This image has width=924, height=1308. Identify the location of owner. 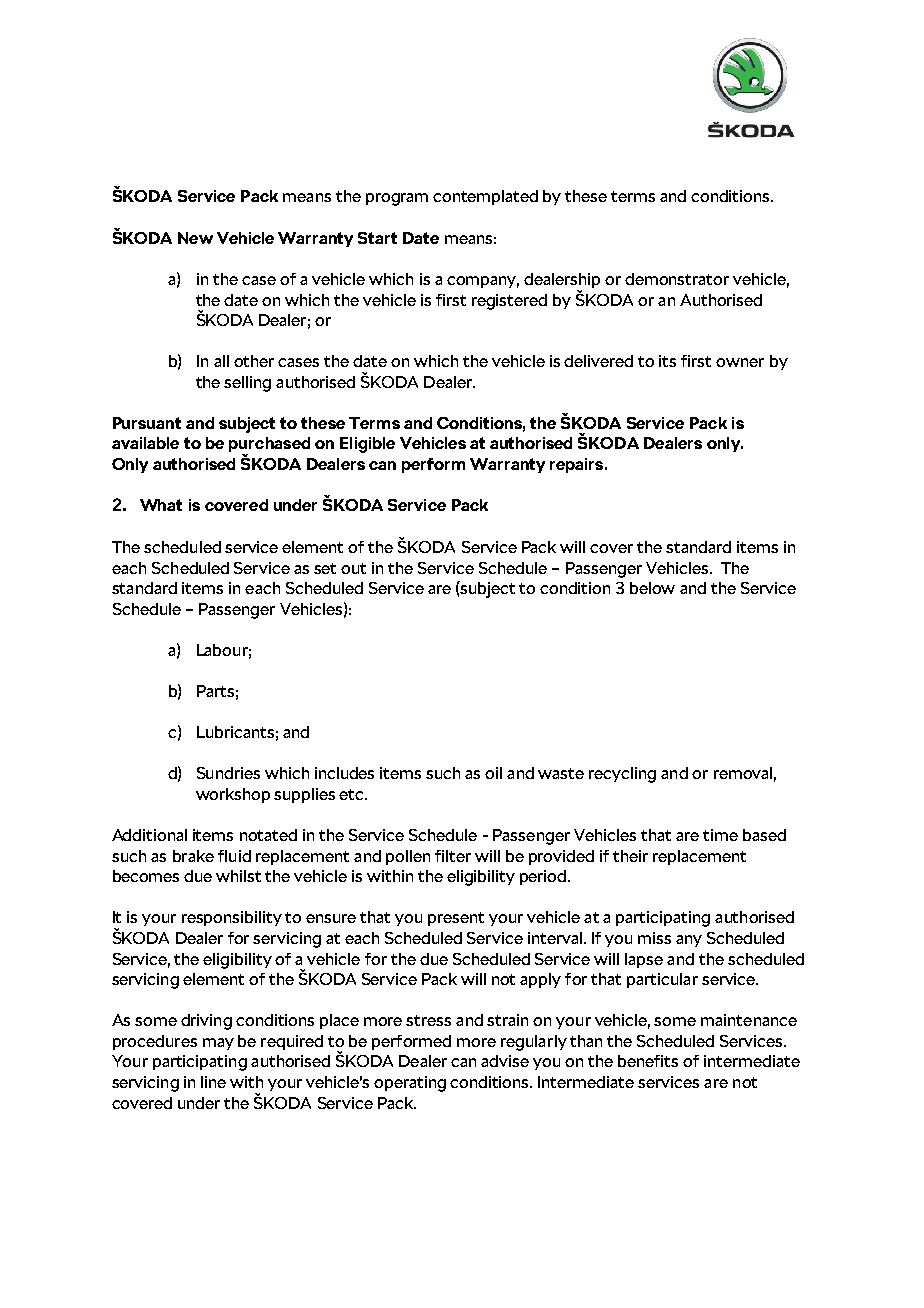
(740, 362).
